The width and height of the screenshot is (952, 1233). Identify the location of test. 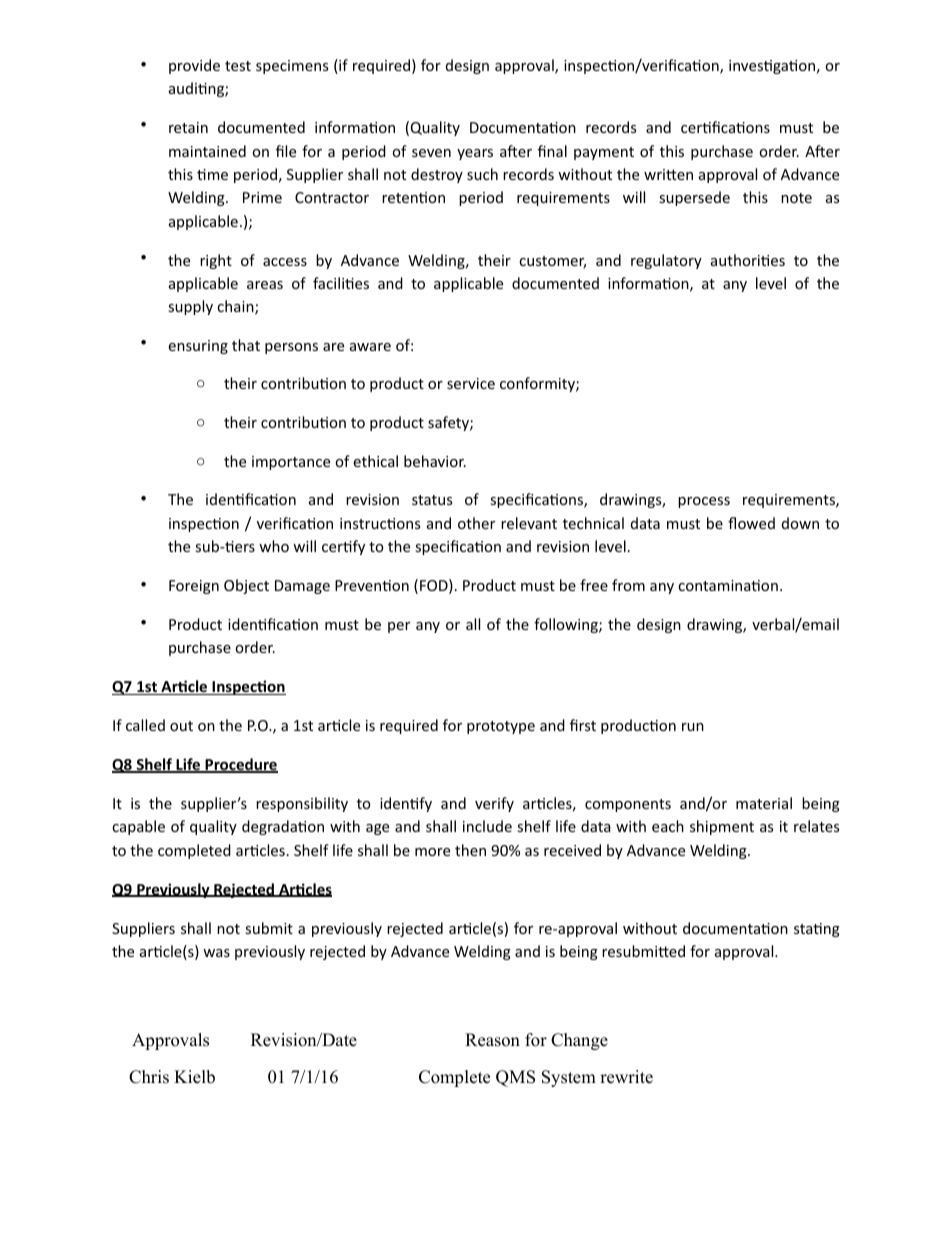
(238, 66).
